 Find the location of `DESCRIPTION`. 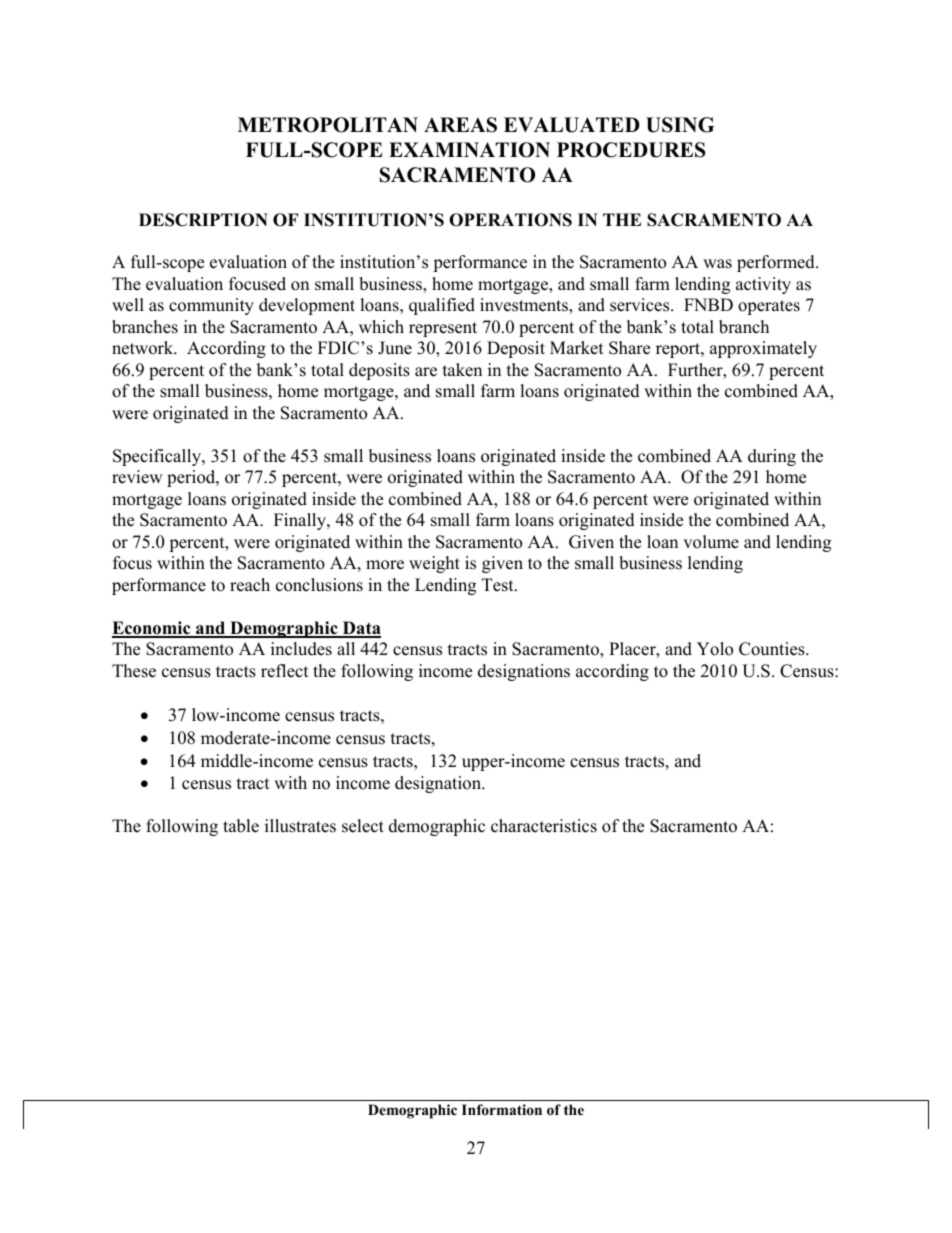

DESCRIPTION is located at coordinates (203, 220).
